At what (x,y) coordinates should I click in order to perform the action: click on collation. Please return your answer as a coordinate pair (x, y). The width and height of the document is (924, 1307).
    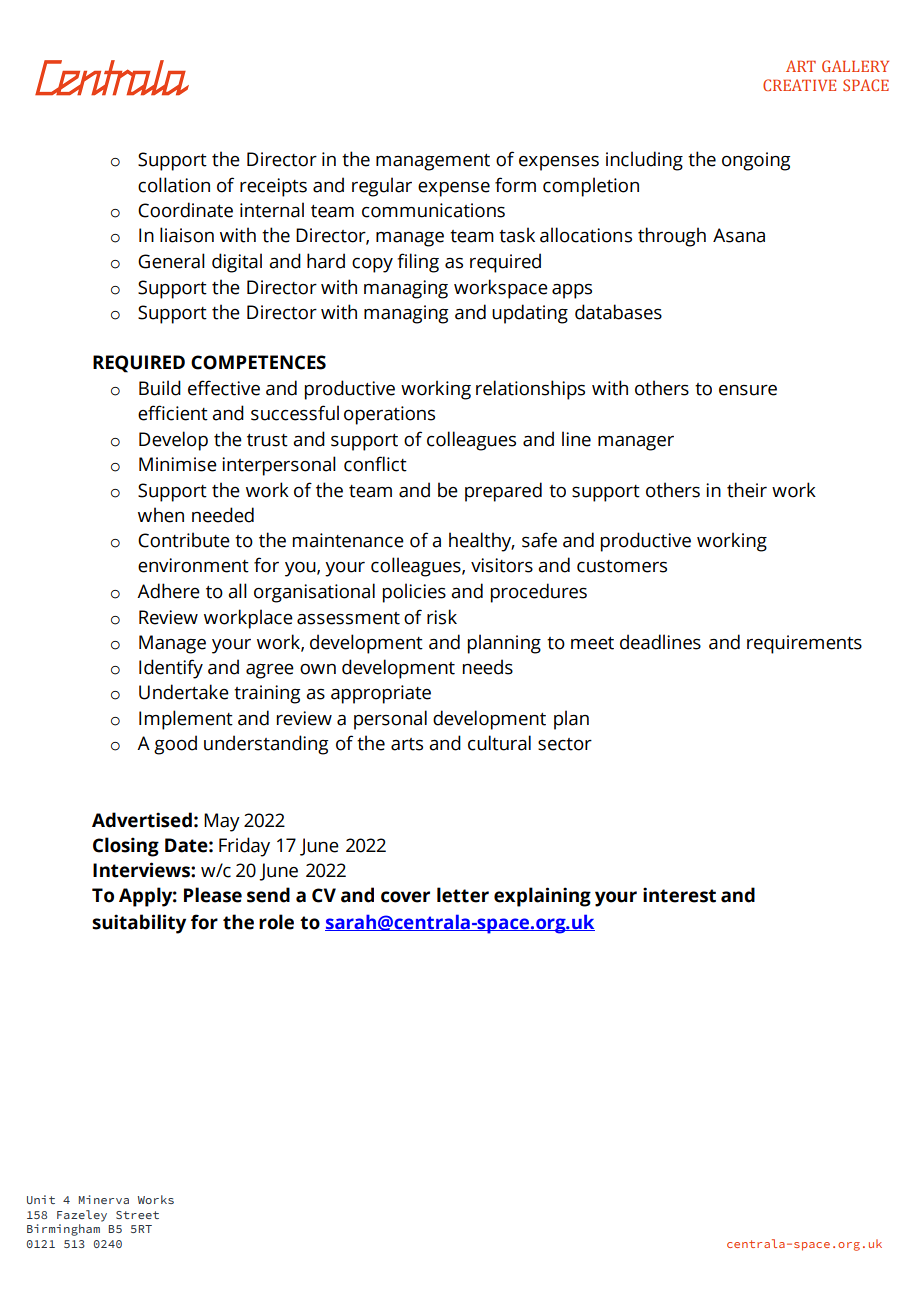
    Looking at the image, I should click on (174, 185).
